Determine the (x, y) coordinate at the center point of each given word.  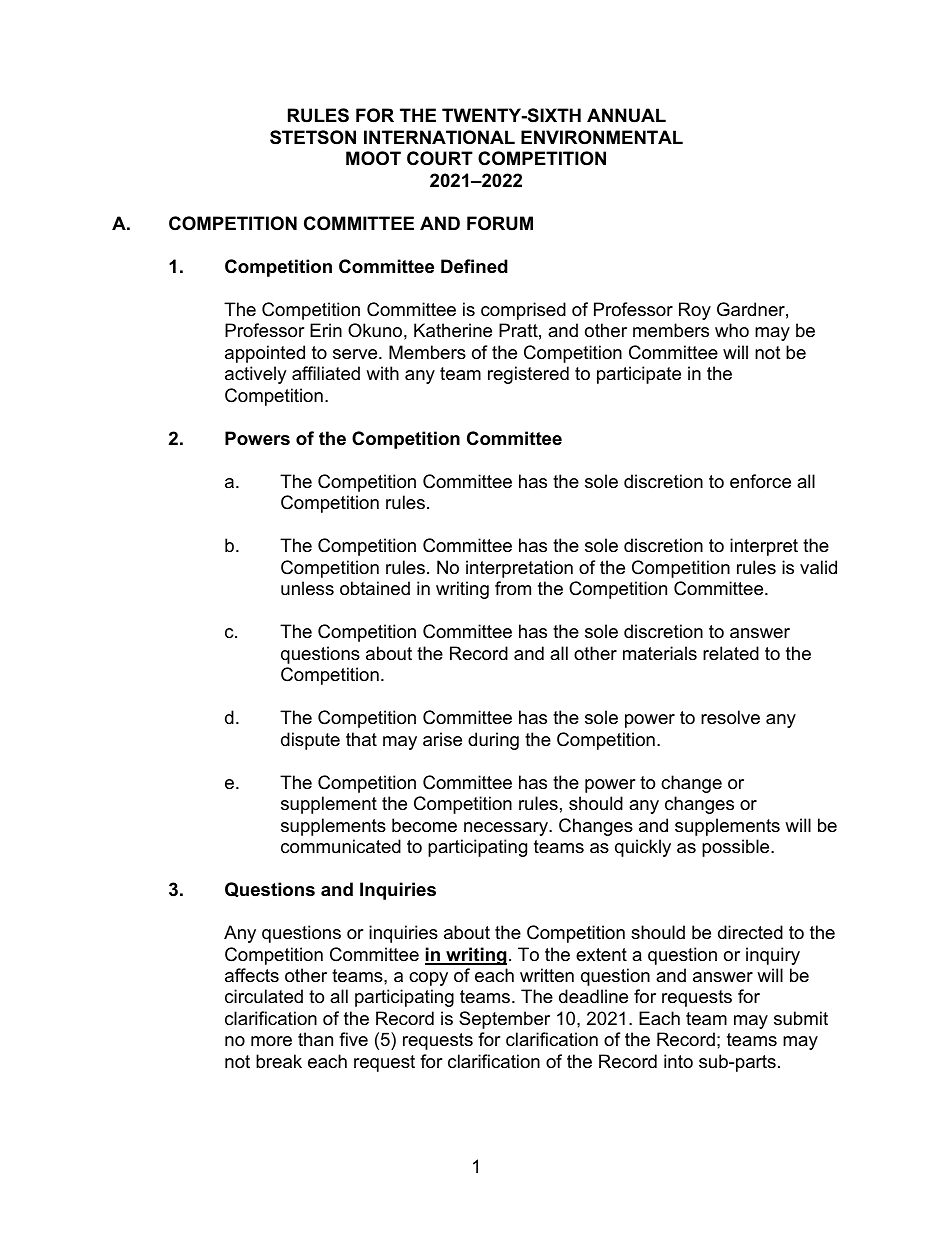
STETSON (313, 137)
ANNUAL (626, 115)
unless (307, 588)
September (504, 1020)
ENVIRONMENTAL (602, 137)
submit (801, 1018)
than (315, 1039)
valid (818, 567)
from (513, 588)
